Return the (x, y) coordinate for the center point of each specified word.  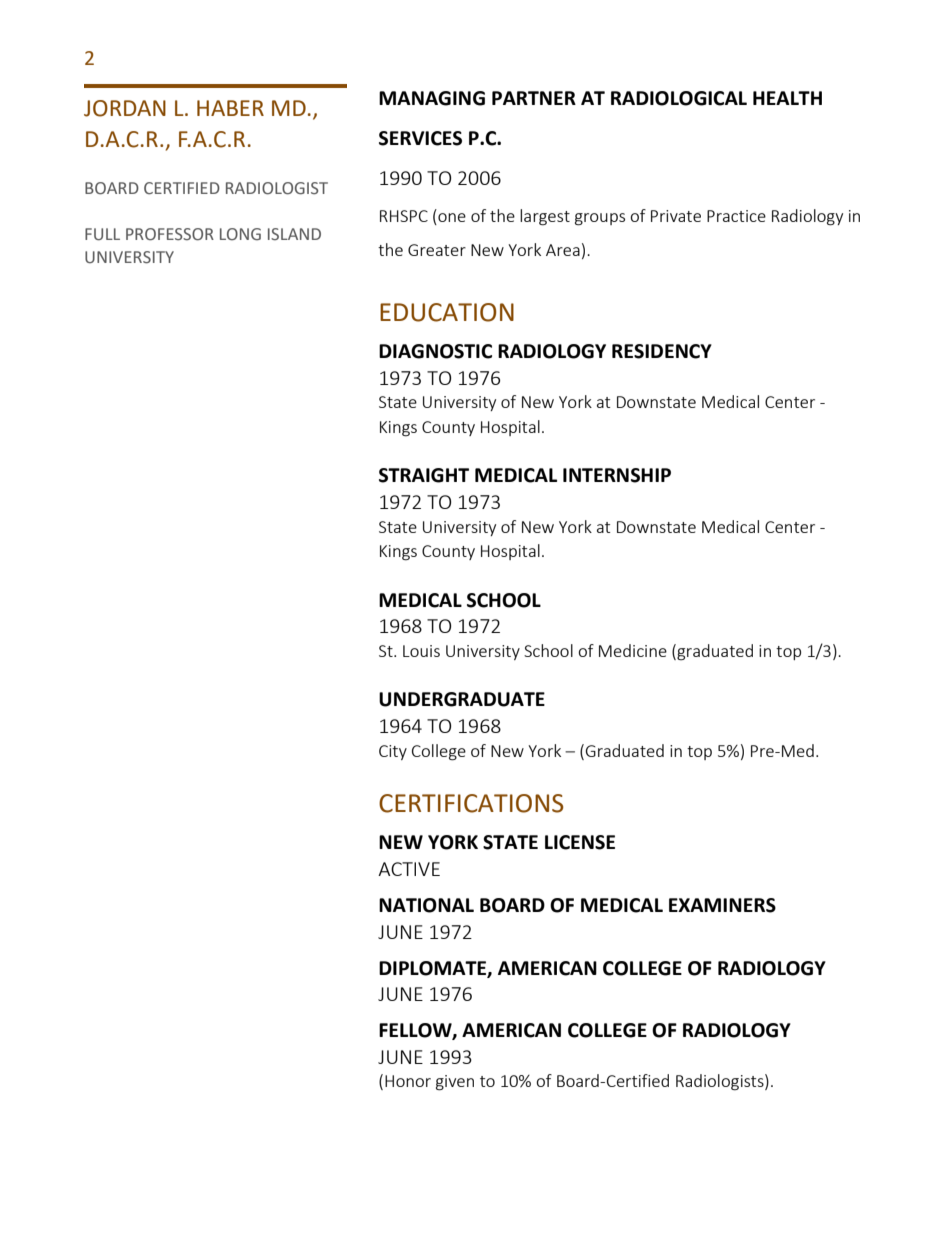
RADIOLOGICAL (679, 98)
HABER (230, 108)
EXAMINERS (722, 905)
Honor (408, 1081)
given (455, 1083)
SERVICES (420, 138)
